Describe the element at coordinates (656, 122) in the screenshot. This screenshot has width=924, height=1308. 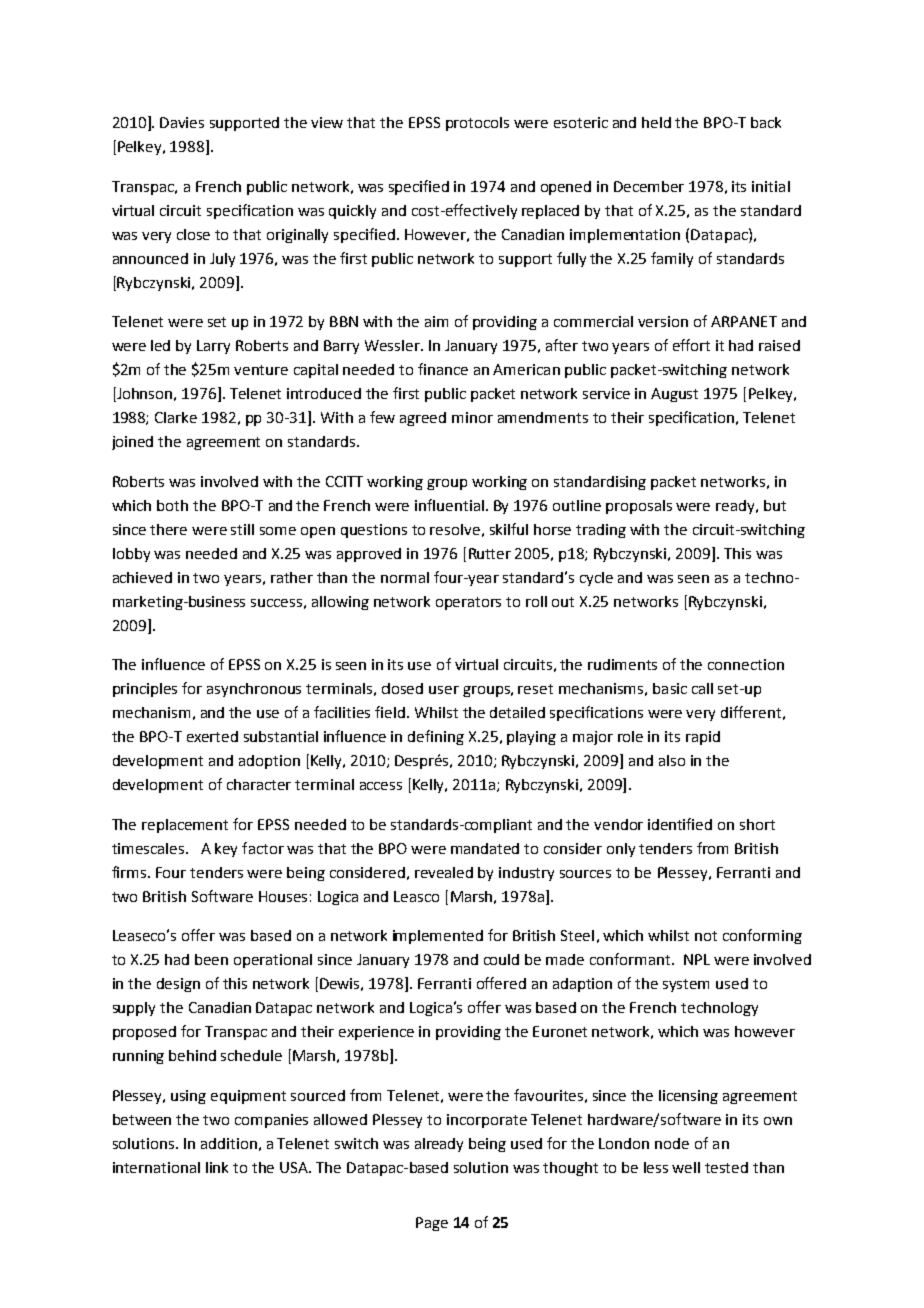
I see `held` at that location.
